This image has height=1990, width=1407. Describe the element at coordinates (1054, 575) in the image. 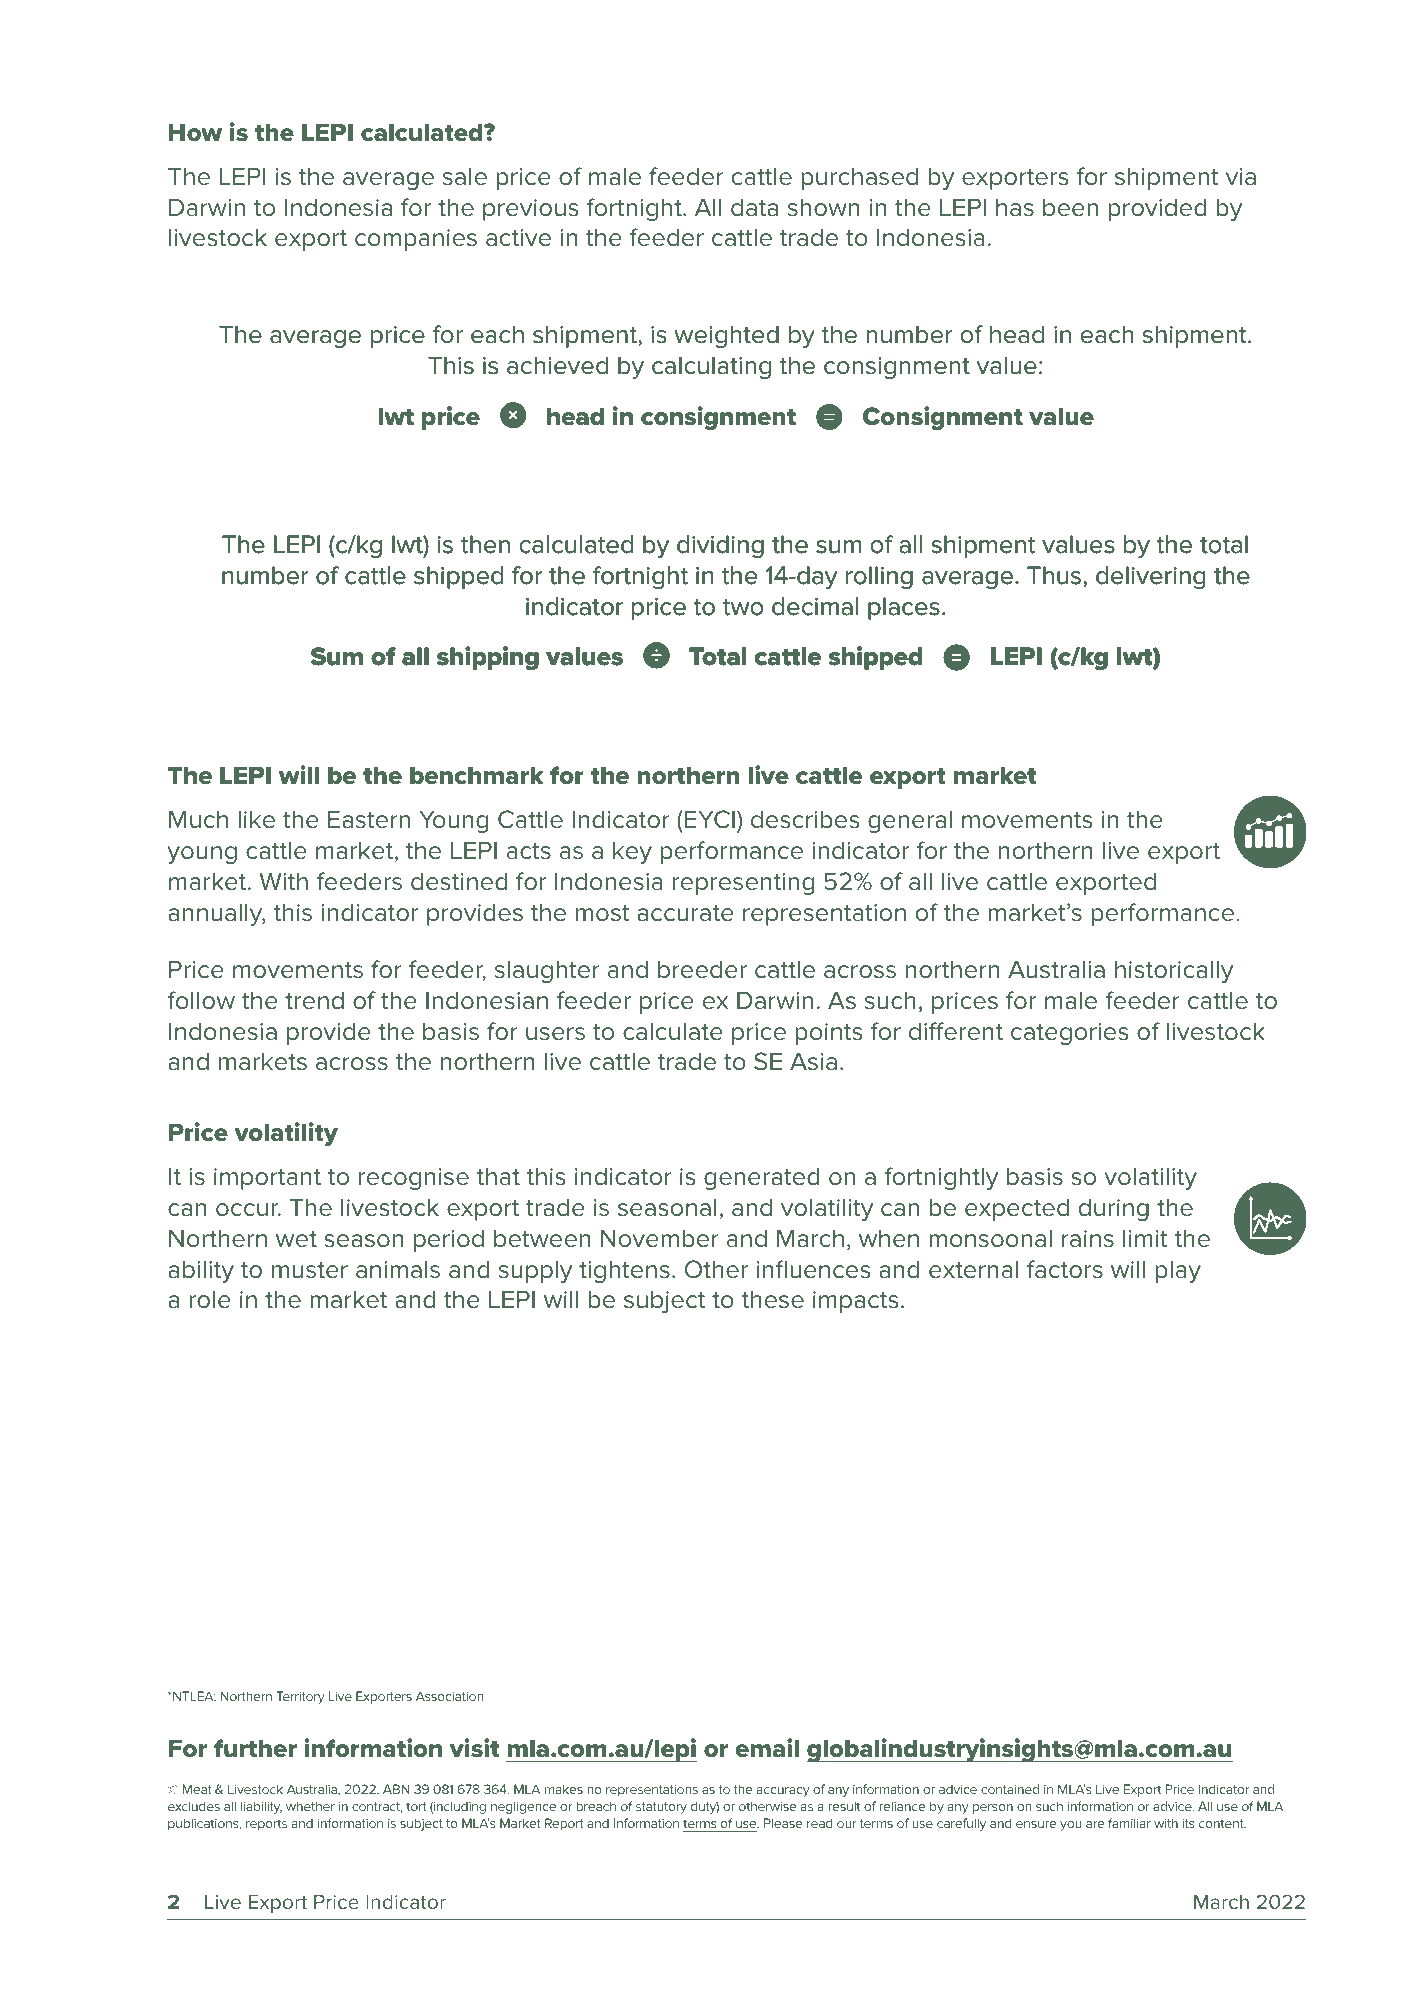

I see `Thus` at that location.
